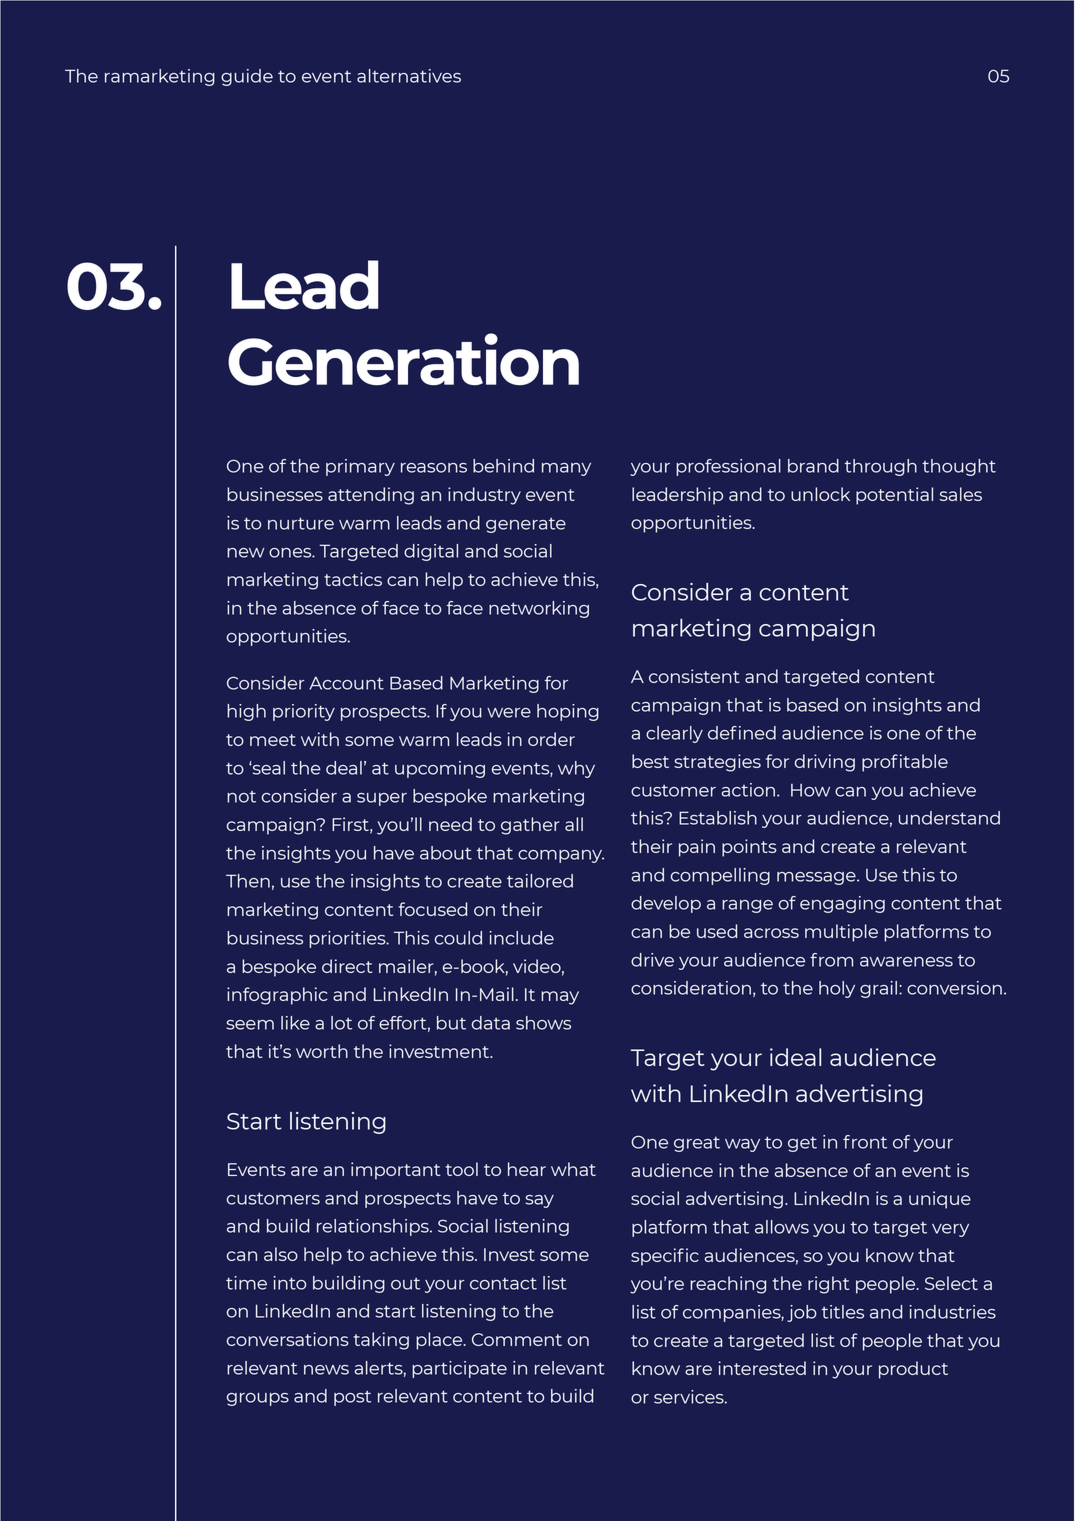  What do you see at coordinates (841, 933) in the screenshot?
I see `multiple` at bounding box center [841, 933].
